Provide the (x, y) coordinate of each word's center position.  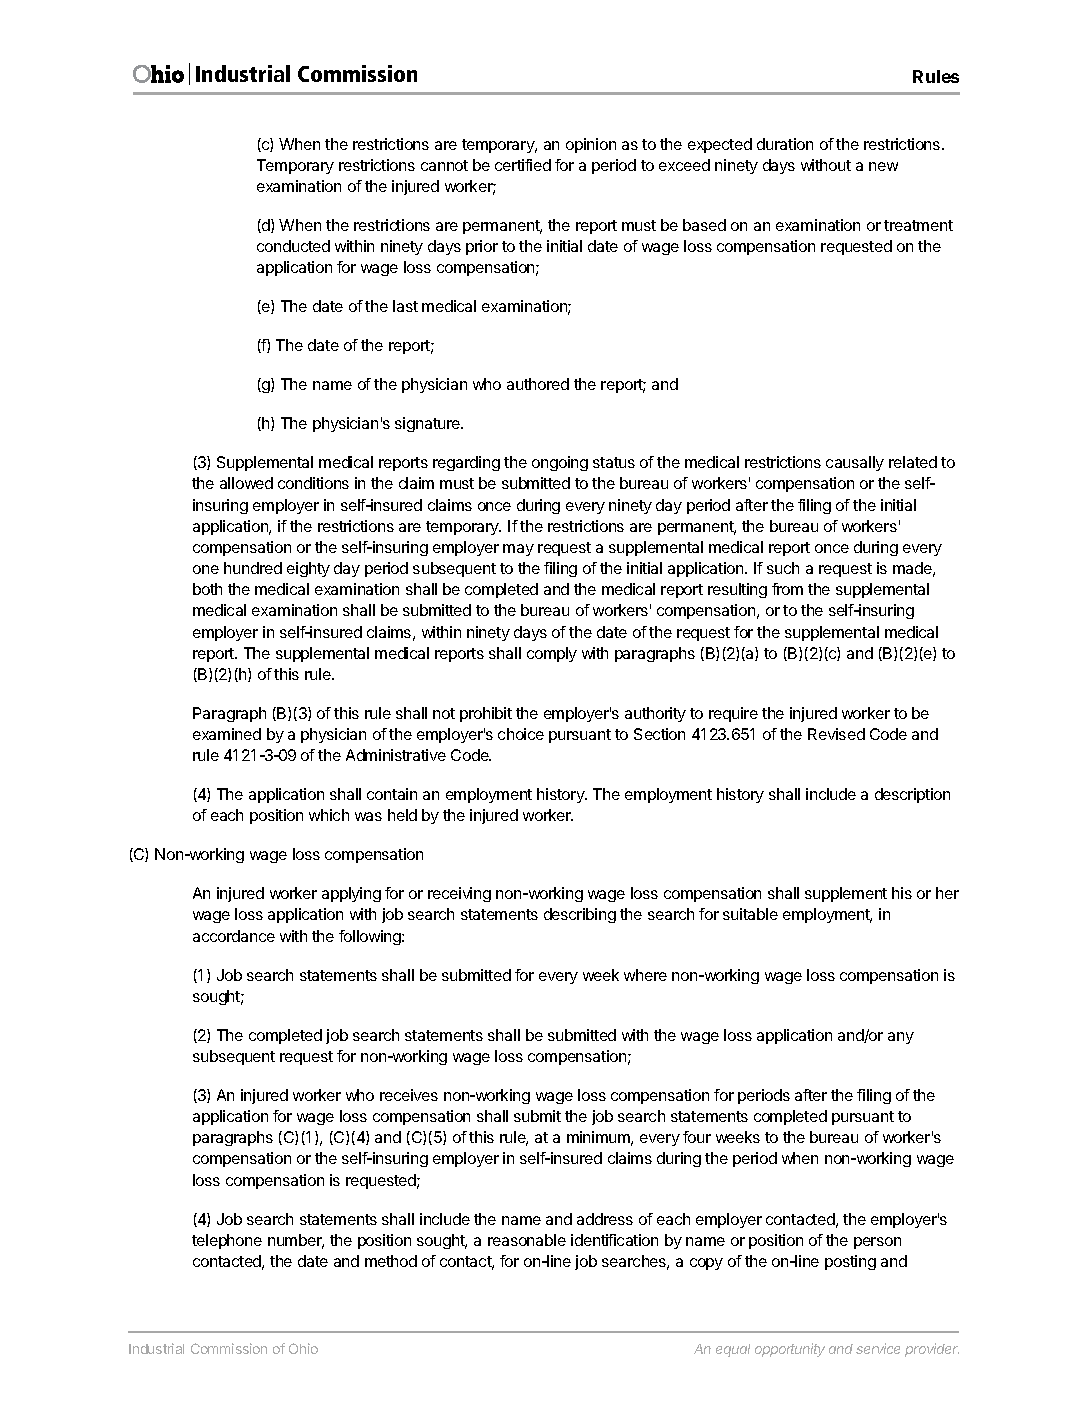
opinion (591, 145)
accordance (234, 936)
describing (580, 915)
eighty (308, 569)
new (883, 166)
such (783, 568)
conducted (293, 246)
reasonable (527, 1240)
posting (850, 1262)
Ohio (303, 1348)
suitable (750, 914)
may (518, 550)
